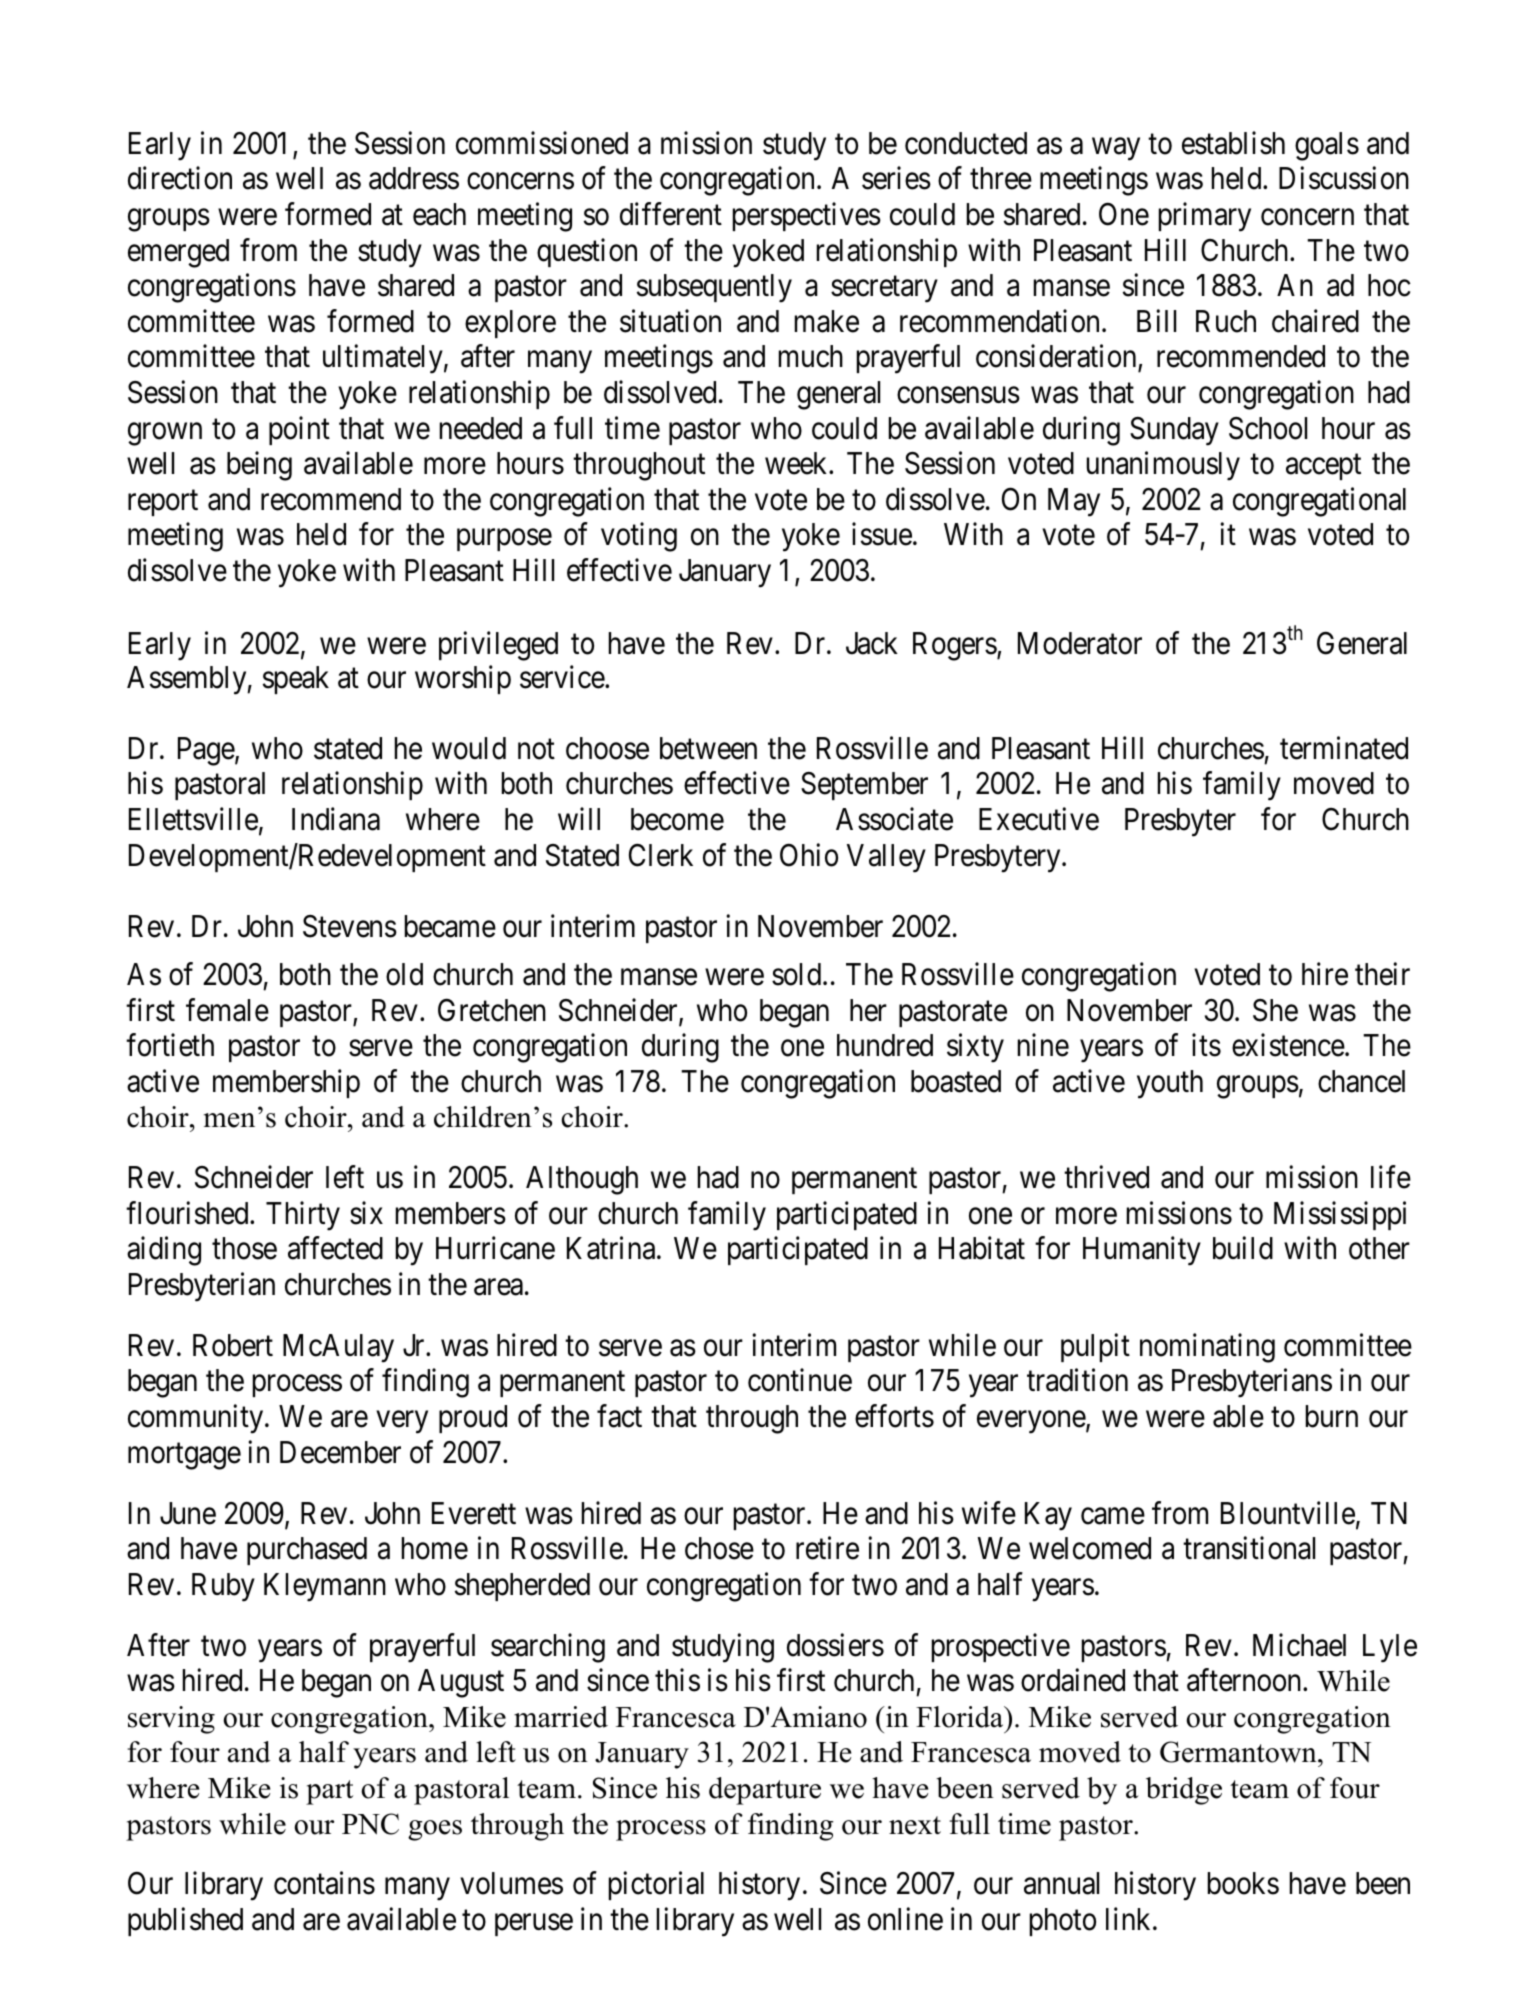 The image size is (1537, 1990). What do you see at coordinates (807, 216) in the screenshot?
I see `perspectives` at bounding box center [807, 216].
